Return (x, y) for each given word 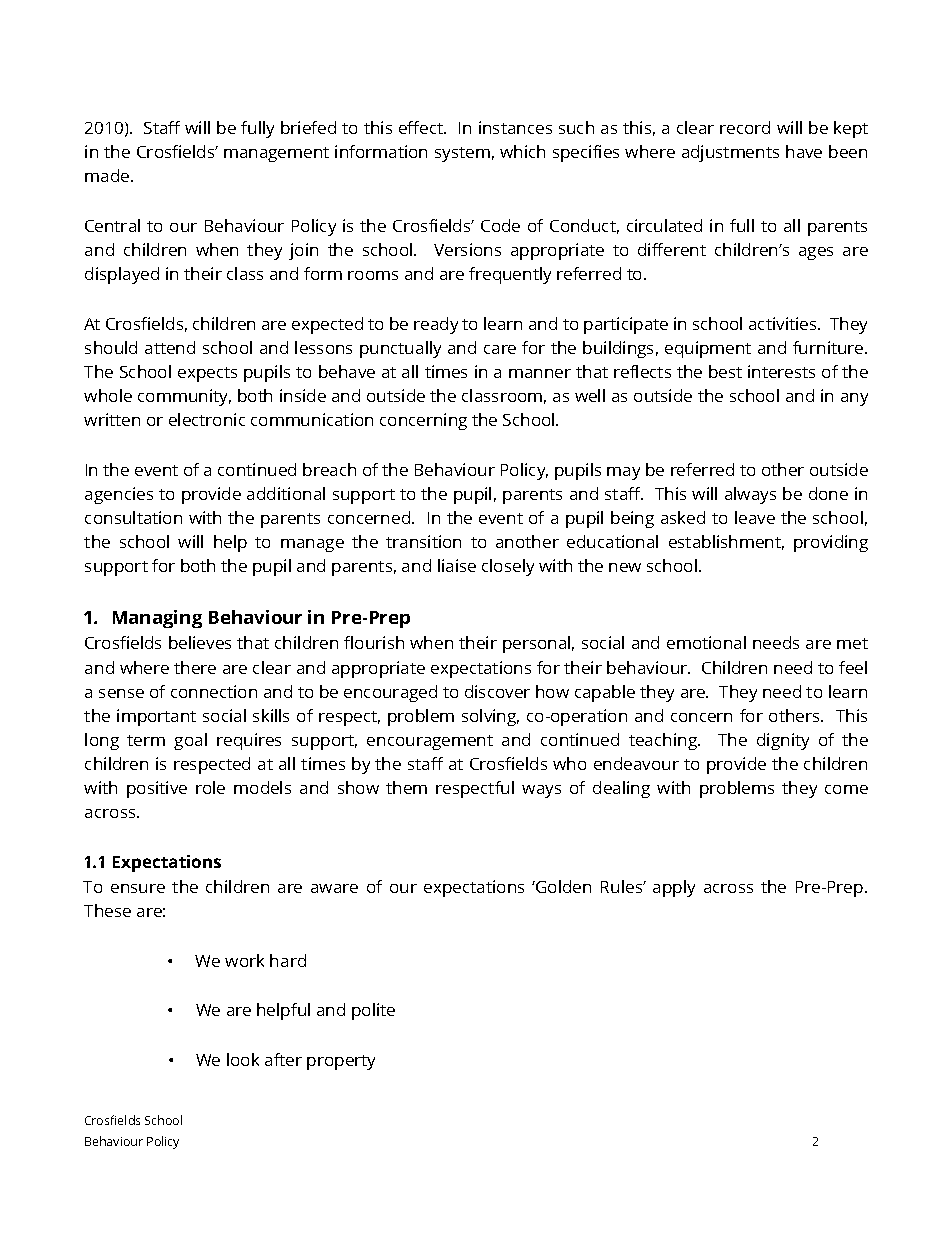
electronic (207, 419)
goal (190, 741)
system (462, 154)
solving (490, 717)
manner (540, 373)
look (243, 1059)
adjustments (730, 153)
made (108, 175)
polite (373, 1011)
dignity (783, 741)
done (828, 493)
